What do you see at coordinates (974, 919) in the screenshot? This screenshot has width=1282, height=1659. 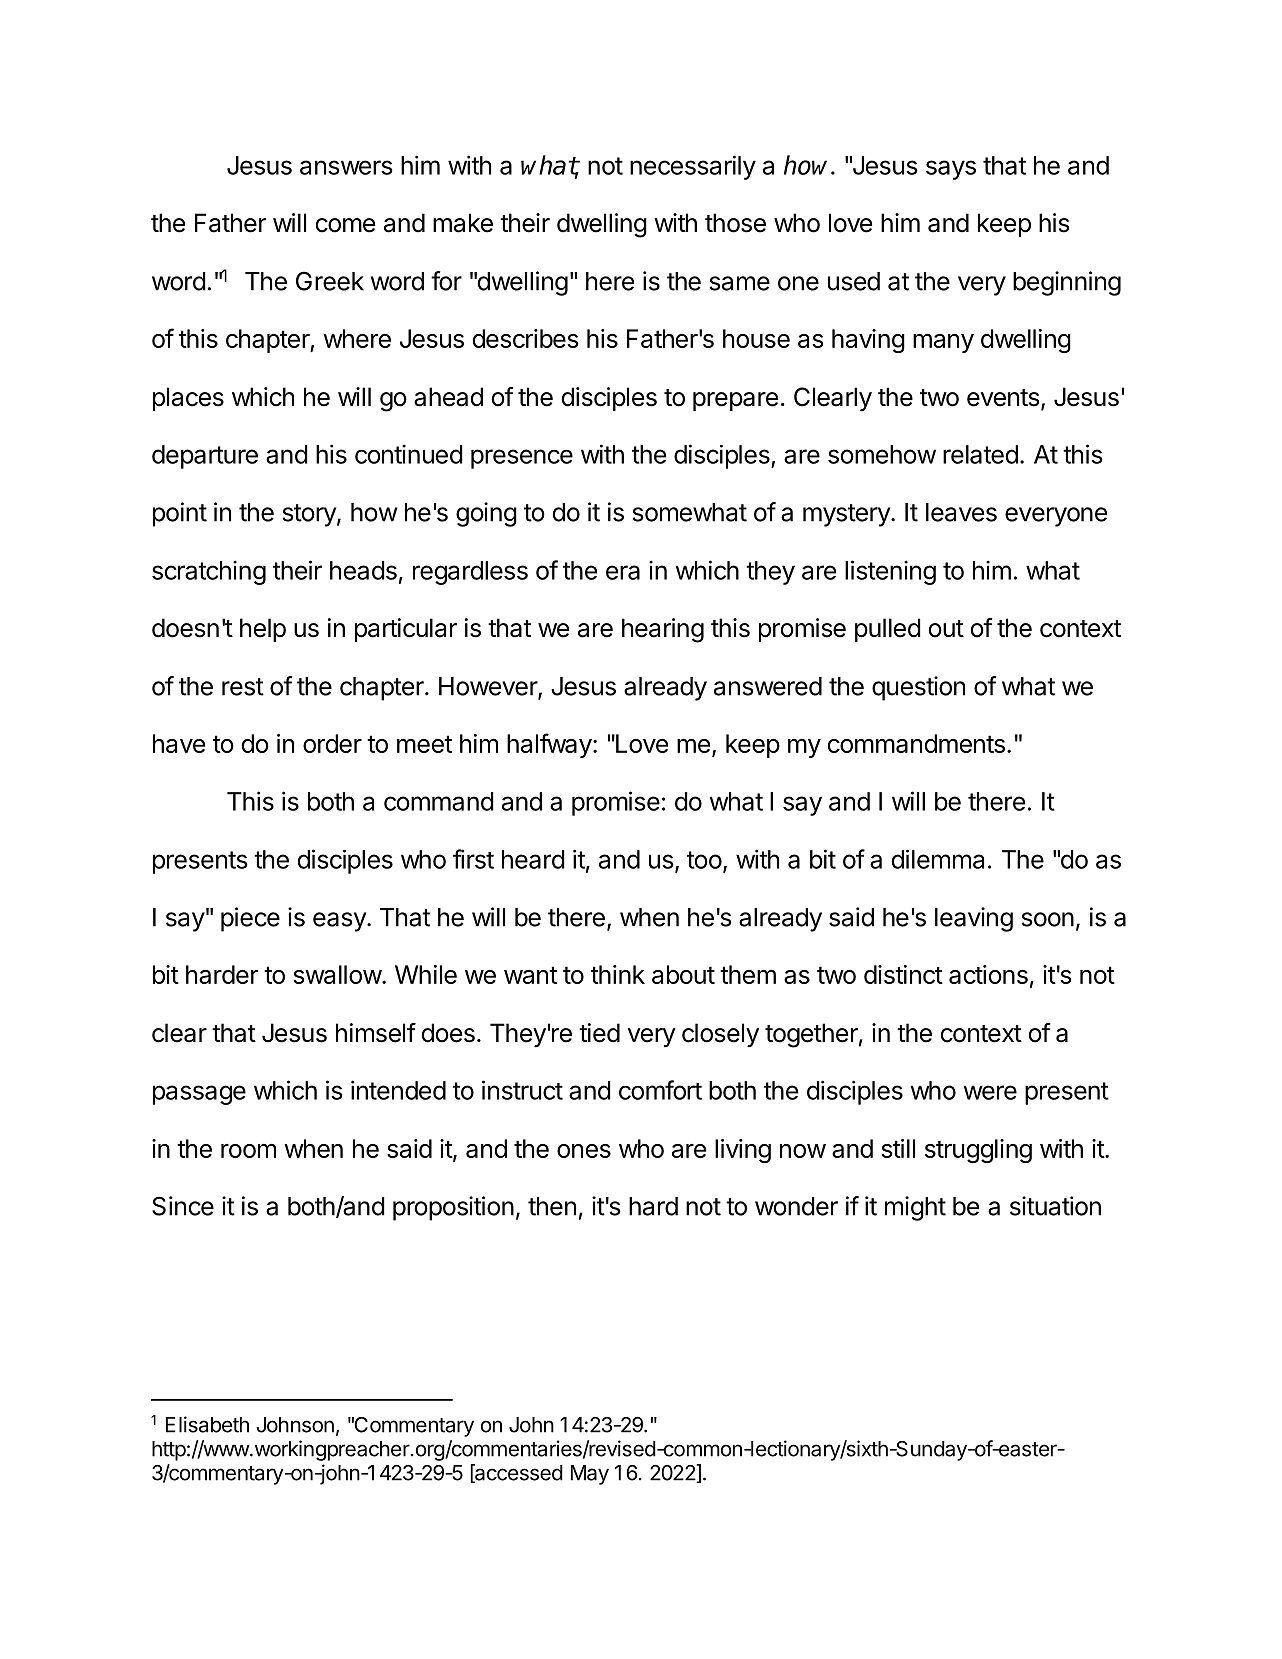 I see `leaving` at bounding box center [974, 919].
